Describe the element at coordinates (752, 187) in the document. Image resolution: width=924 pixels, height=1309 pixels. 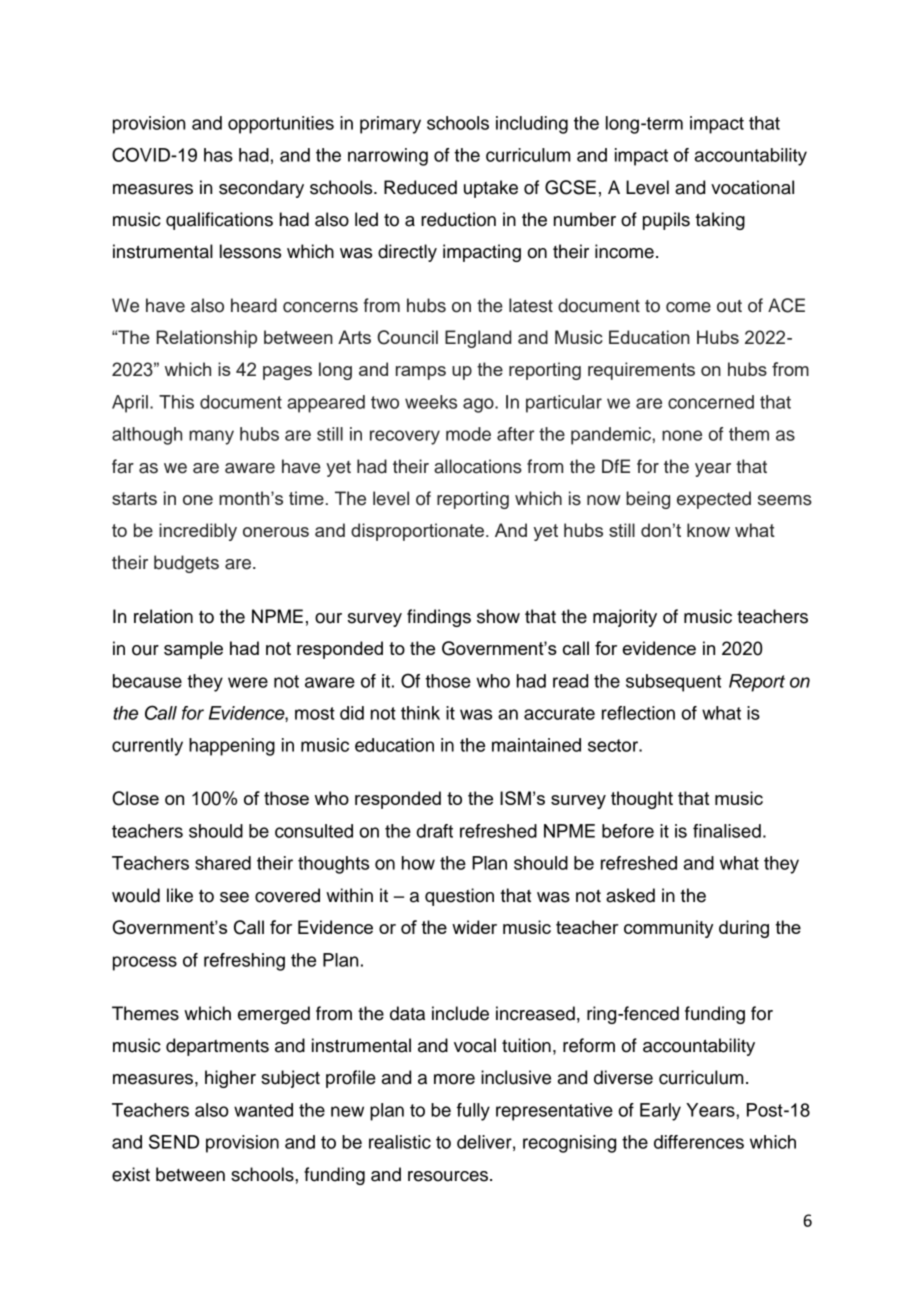
I see `vocational` at that location.
